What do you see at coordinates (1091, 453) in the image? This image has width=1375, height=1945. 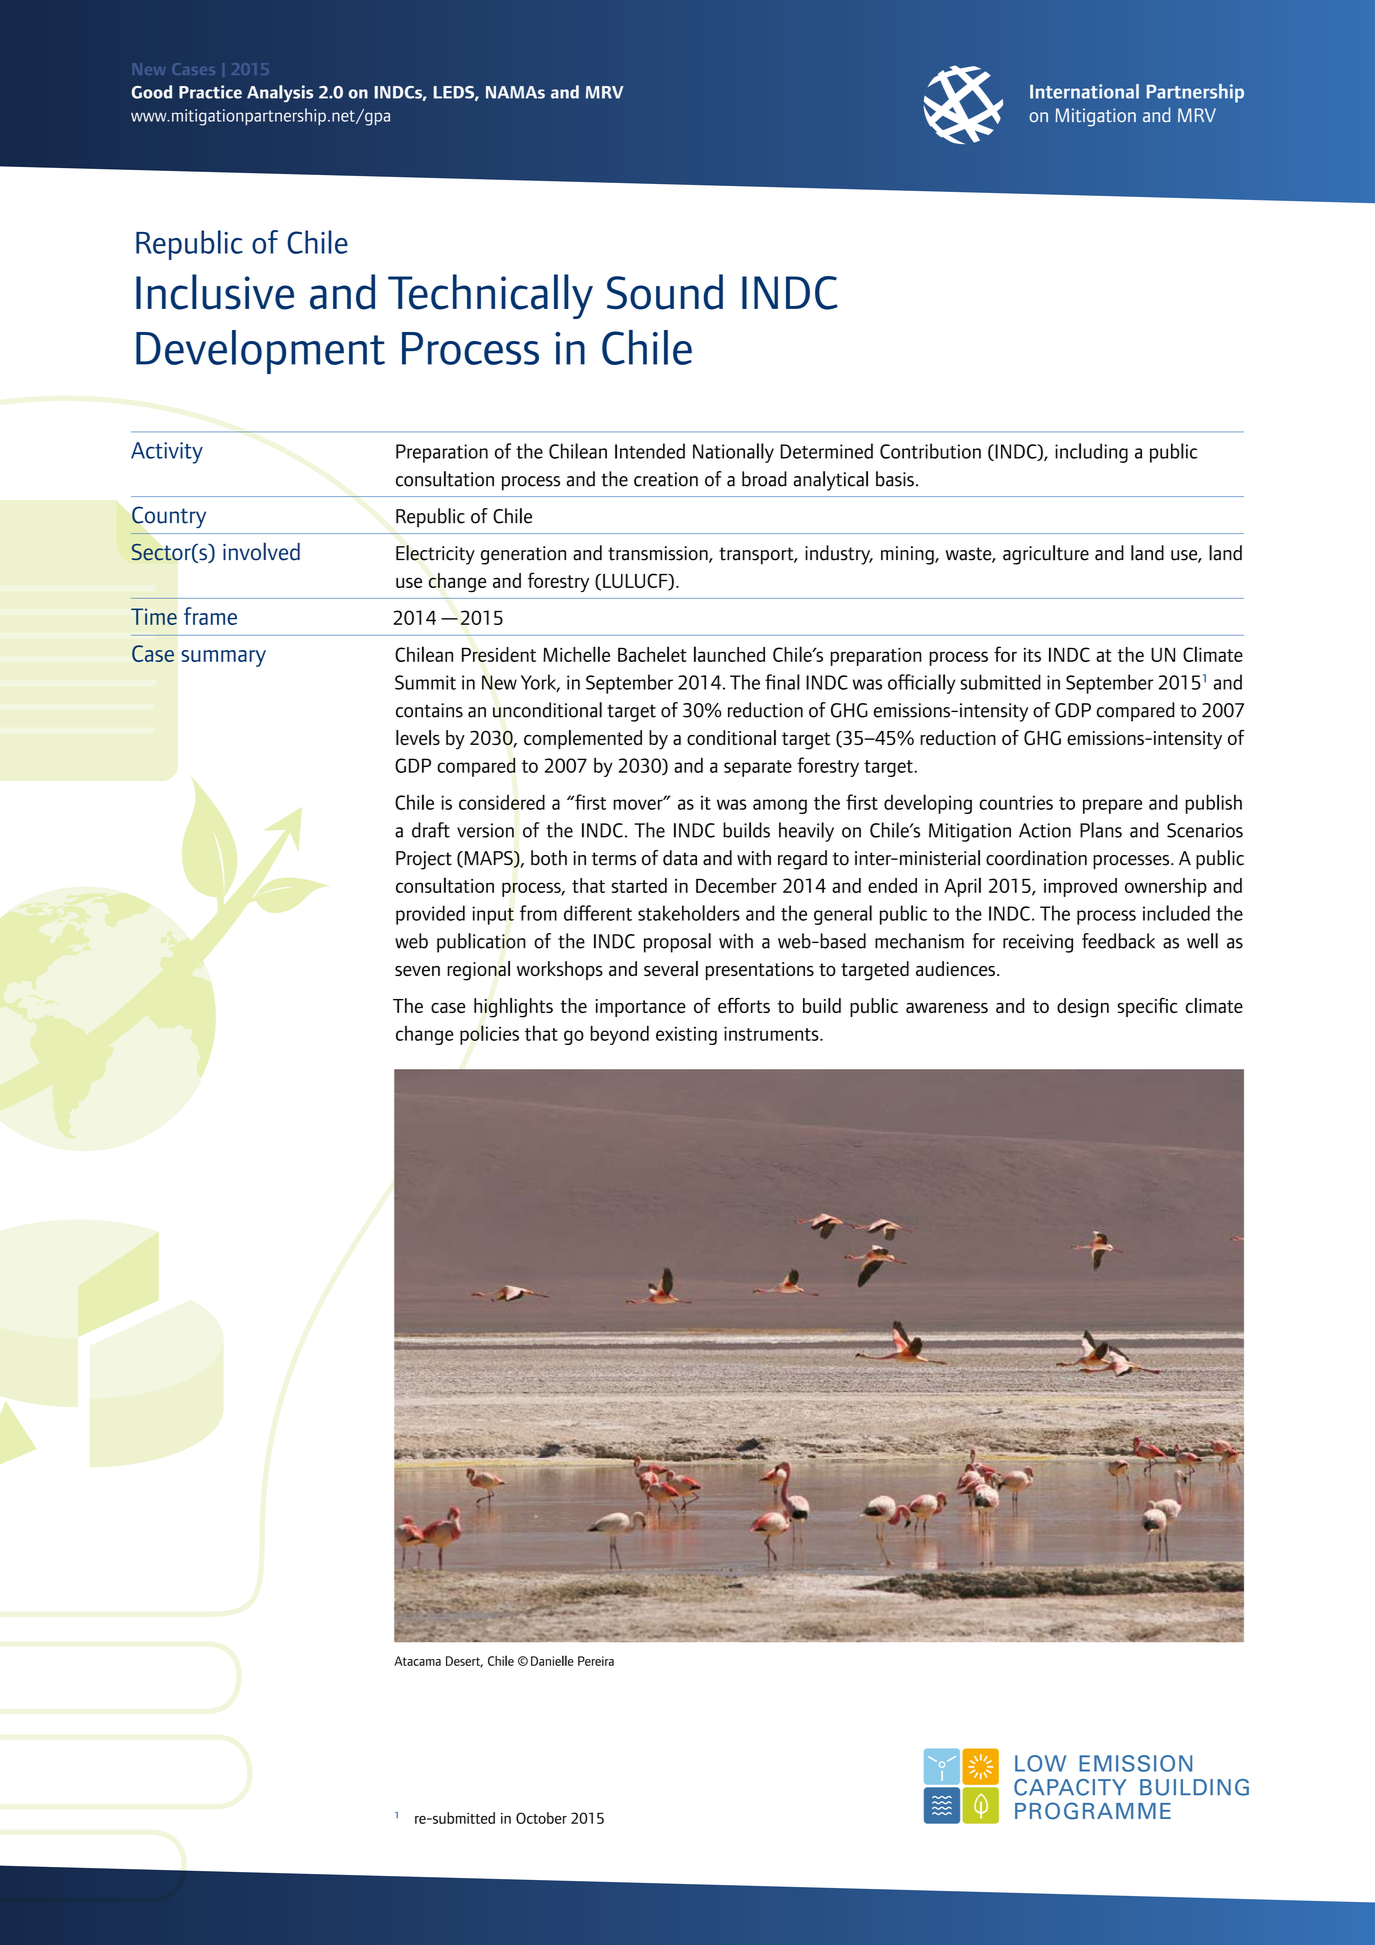 I see `including` at bounding box center [1091, 453].
